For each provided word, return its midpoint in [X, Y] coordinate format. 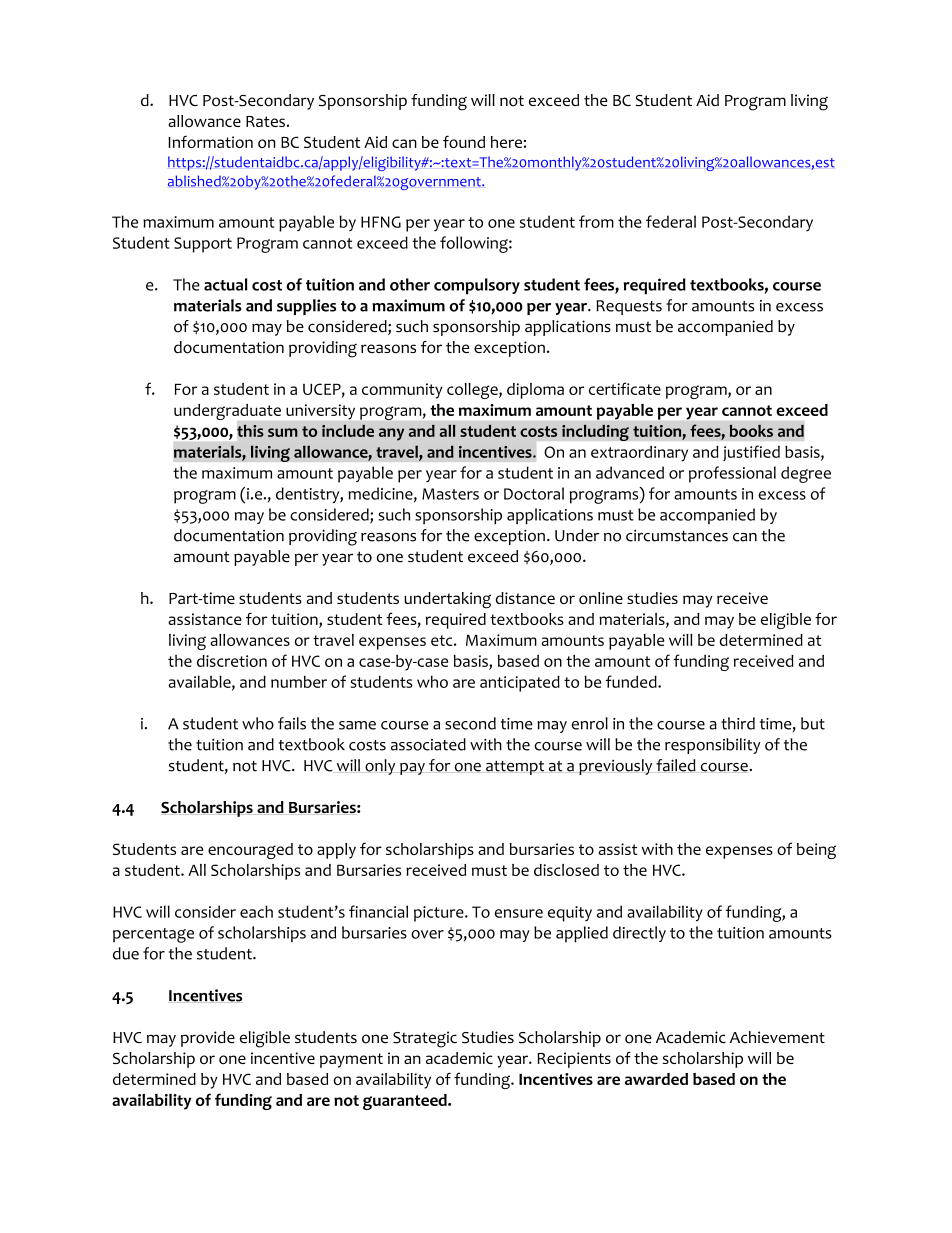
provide [208, 1039]
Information [210, 141]
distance [525, 598]
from [596, 221]
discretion [232, 661]
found [464, 141]
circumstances [677, 535]
